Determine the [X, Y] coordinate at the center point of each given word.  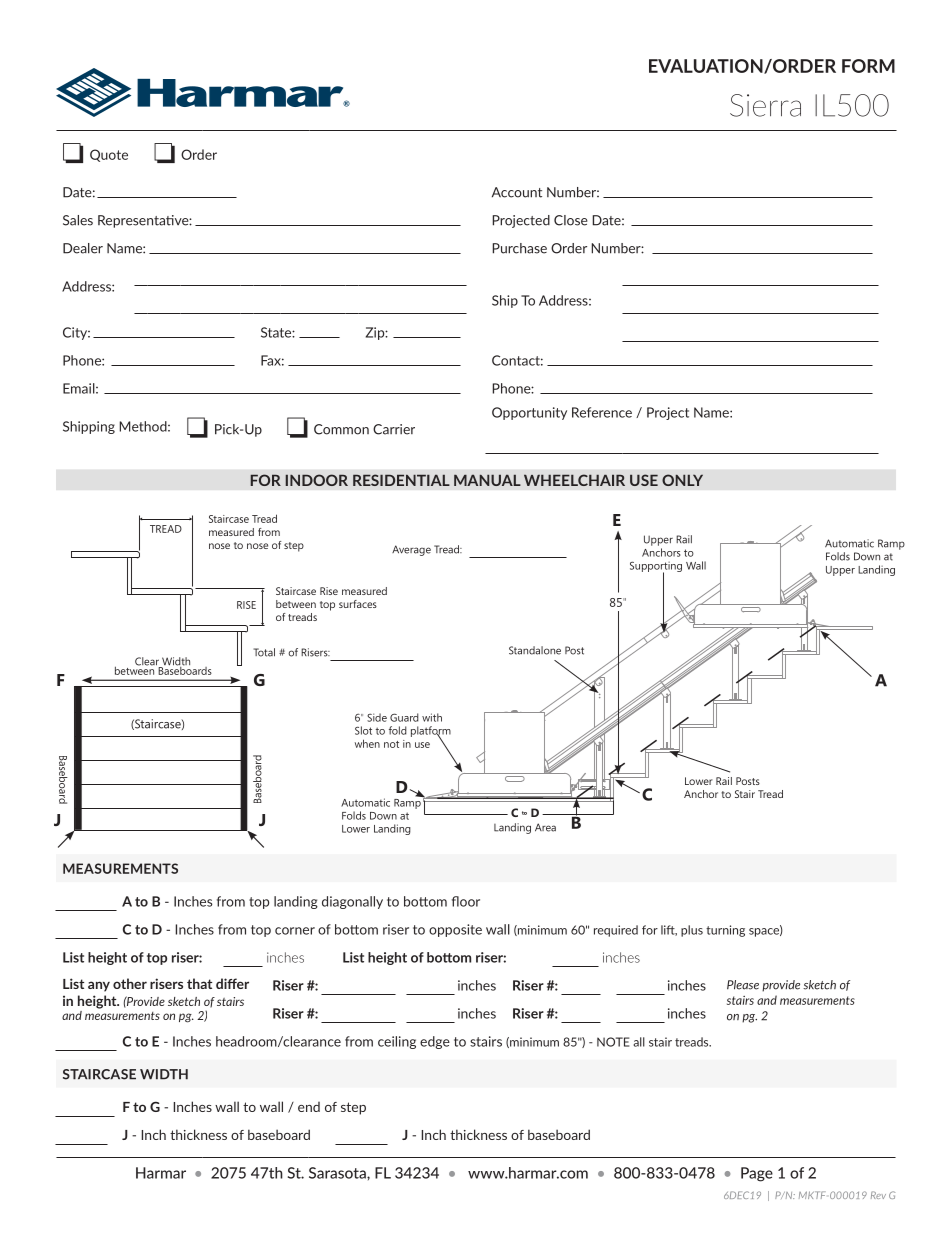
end [309, 1107]
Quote [109, 155]
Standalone [535, 650]
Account [517, 192]
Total [264, 652]
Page [757, 1174]
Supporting [656, 567]
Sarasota [338, 1173]
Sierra [765, 105]
